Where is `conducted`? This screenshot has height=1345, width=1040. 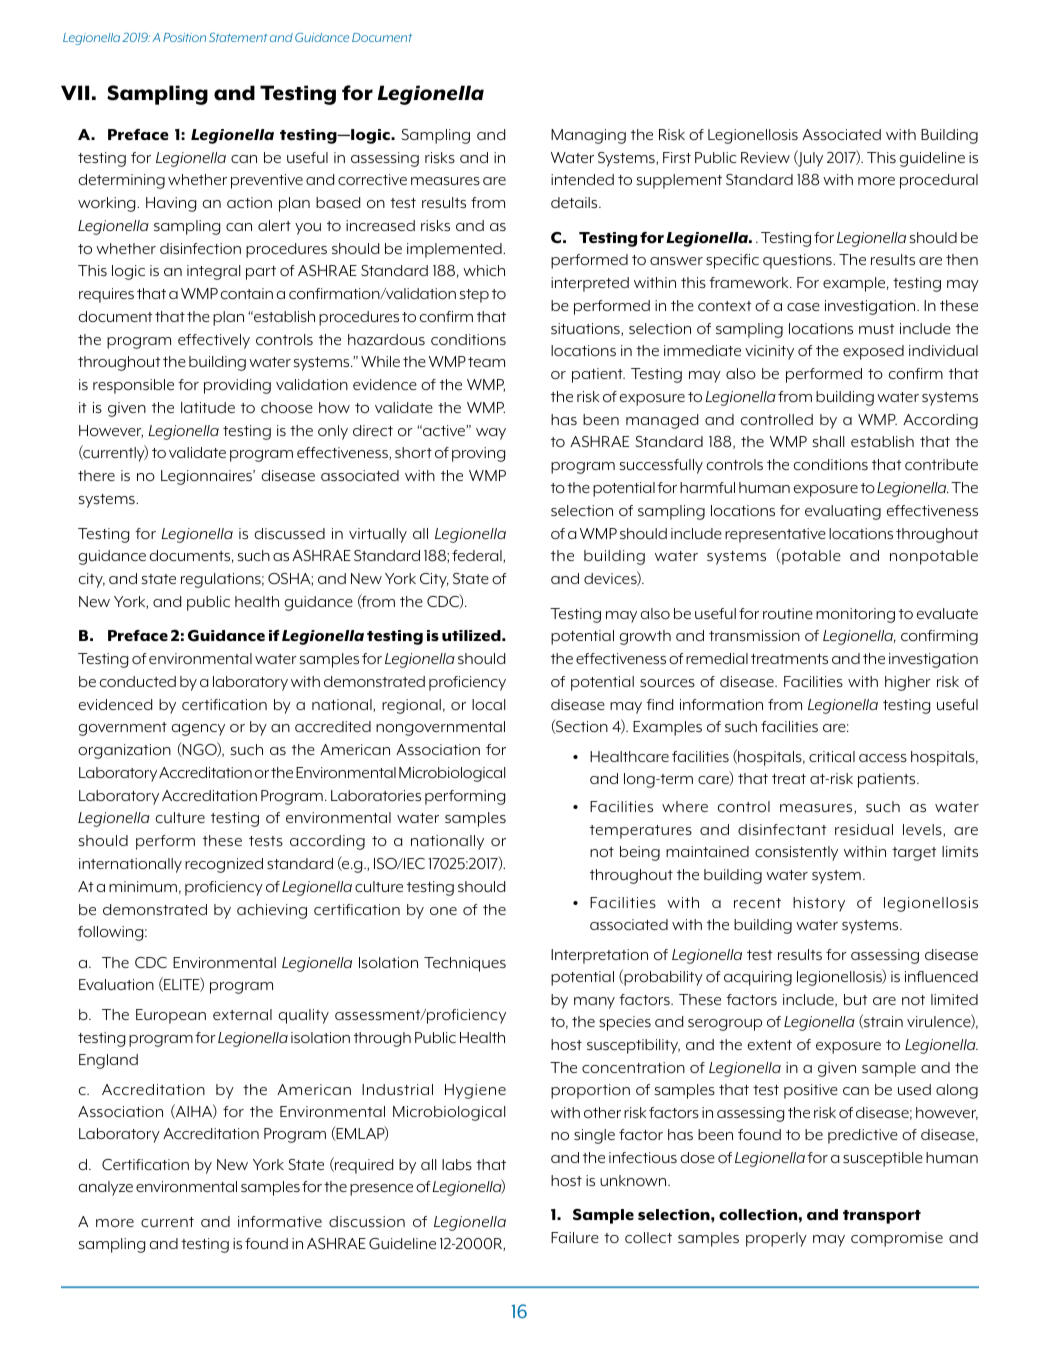 conducted is located at coordinates (138, 682).
